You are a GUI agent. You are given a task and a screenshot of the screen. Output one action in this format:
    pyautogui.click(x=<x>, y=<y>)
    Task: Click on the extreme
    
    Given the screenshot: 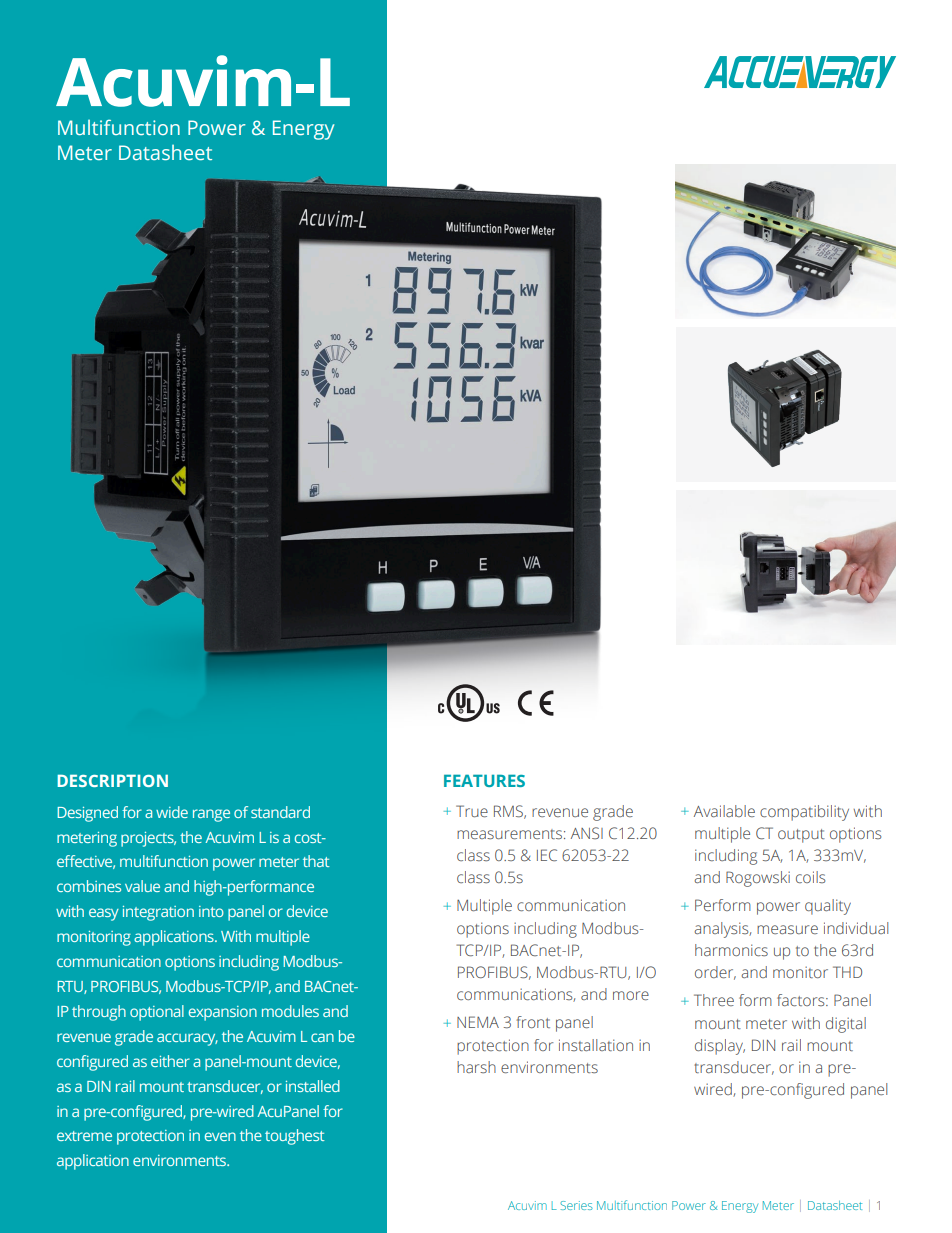 What is the action you would take?
    pyautogui.click(x=84, y=1136)
